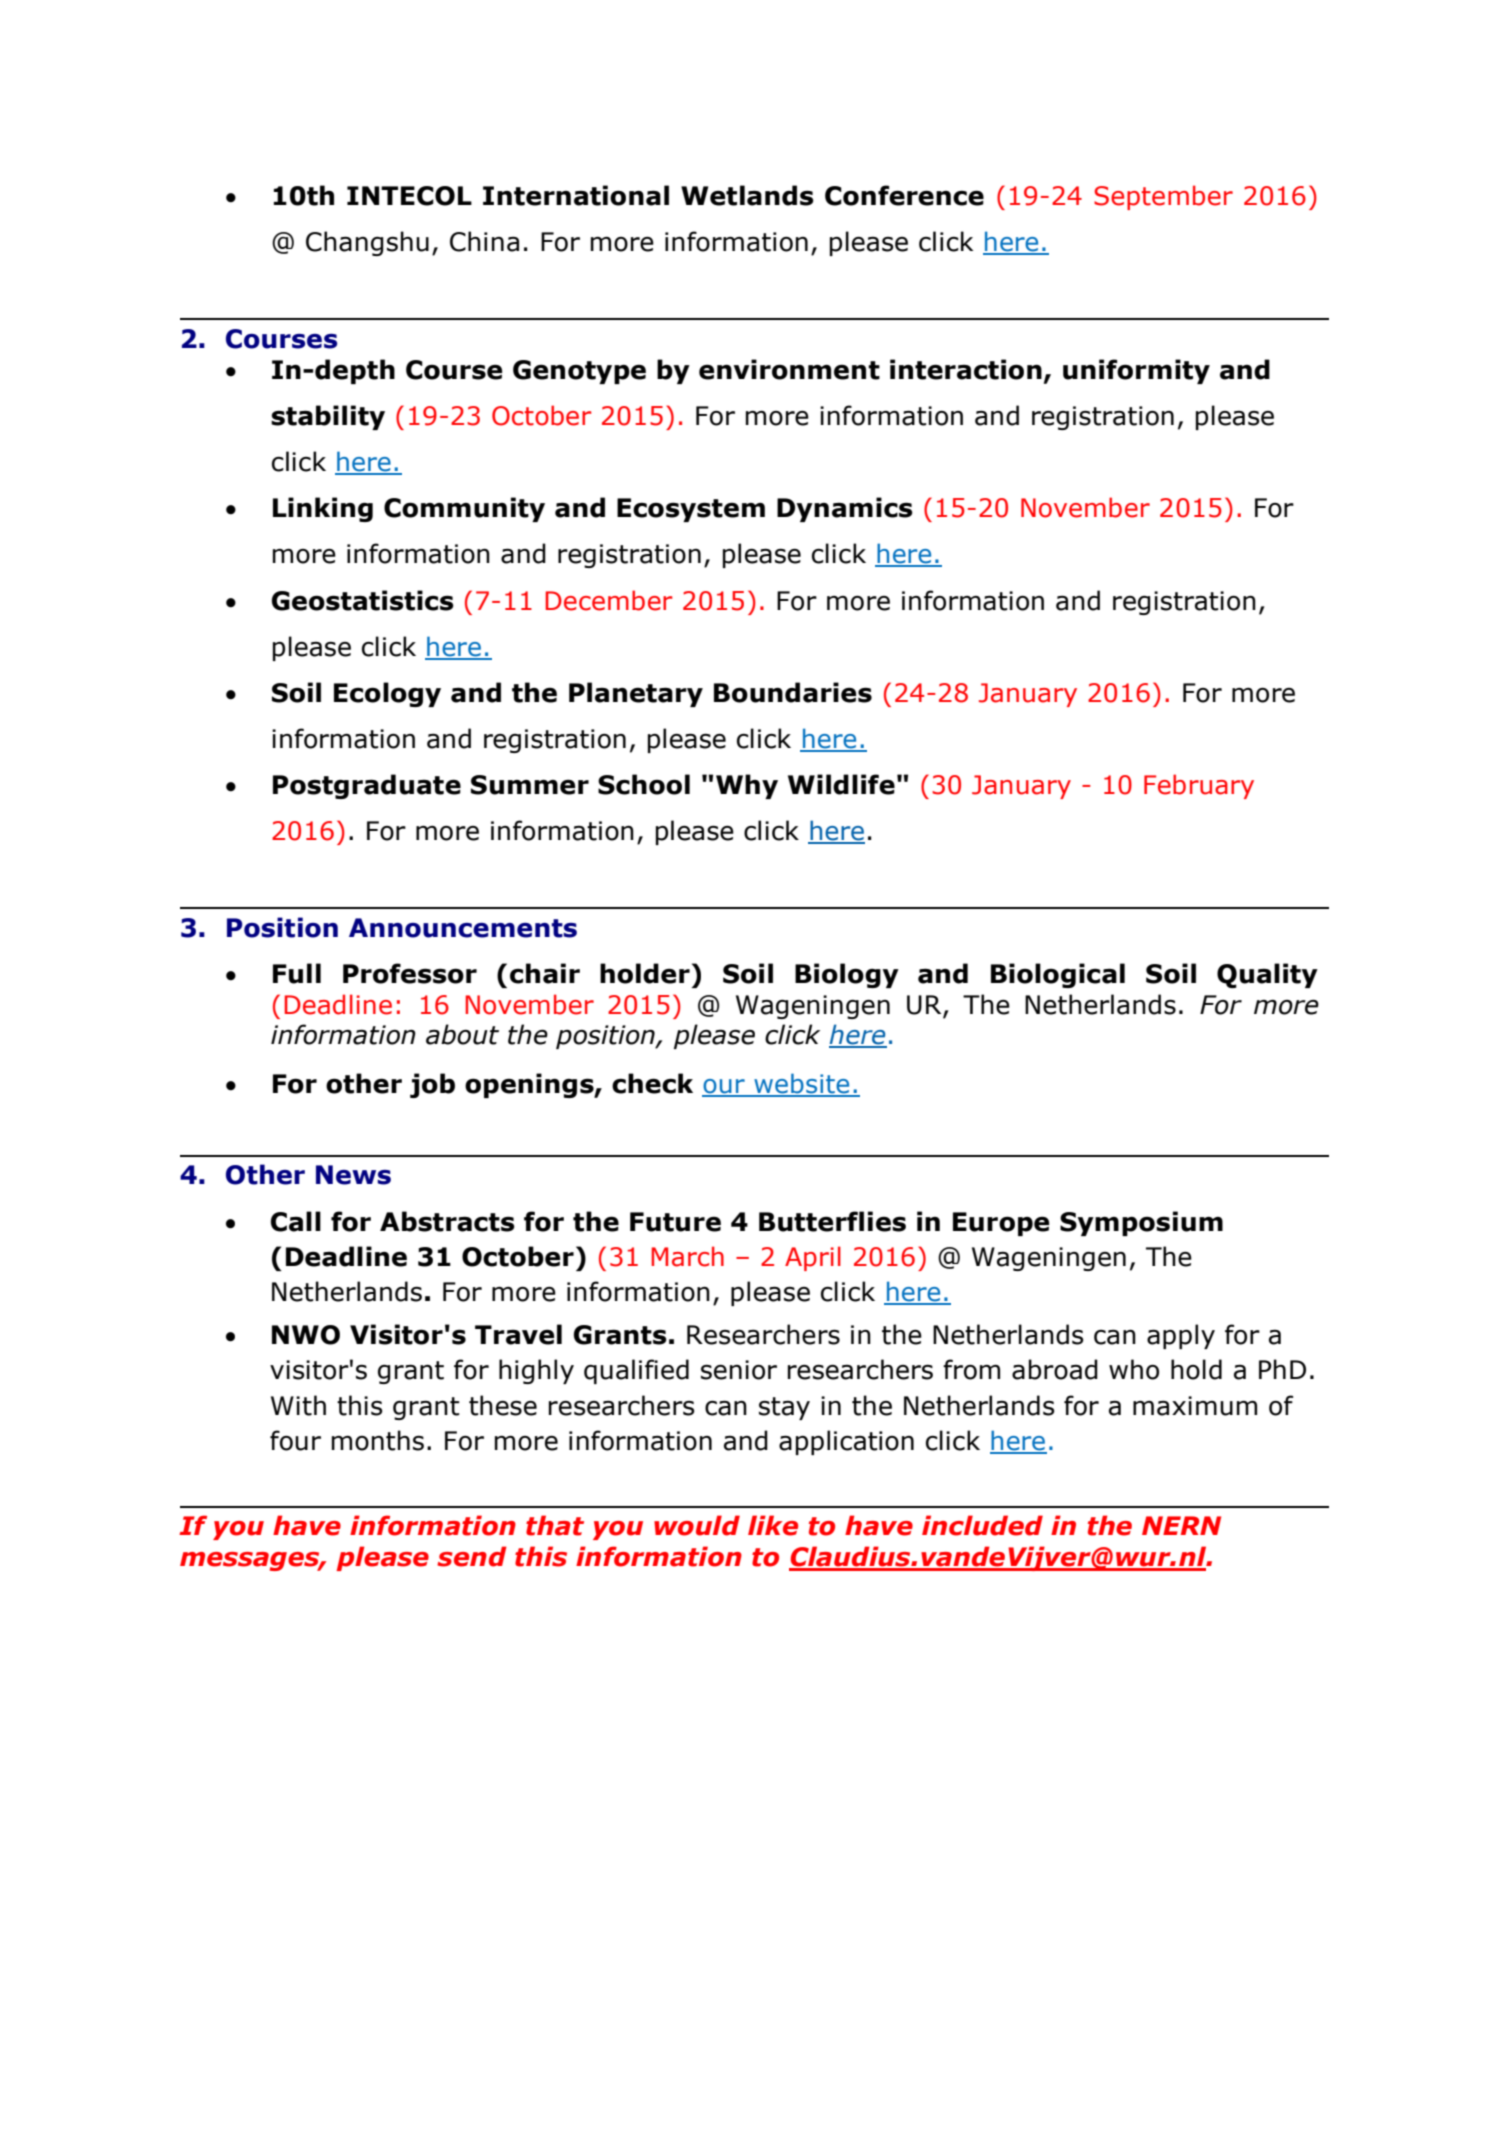 Image resolution: width=1508 pixels, height=2132 pixels. Describe the element at coordinates (463, 928) in the page. I see `Announcements` at that location.
